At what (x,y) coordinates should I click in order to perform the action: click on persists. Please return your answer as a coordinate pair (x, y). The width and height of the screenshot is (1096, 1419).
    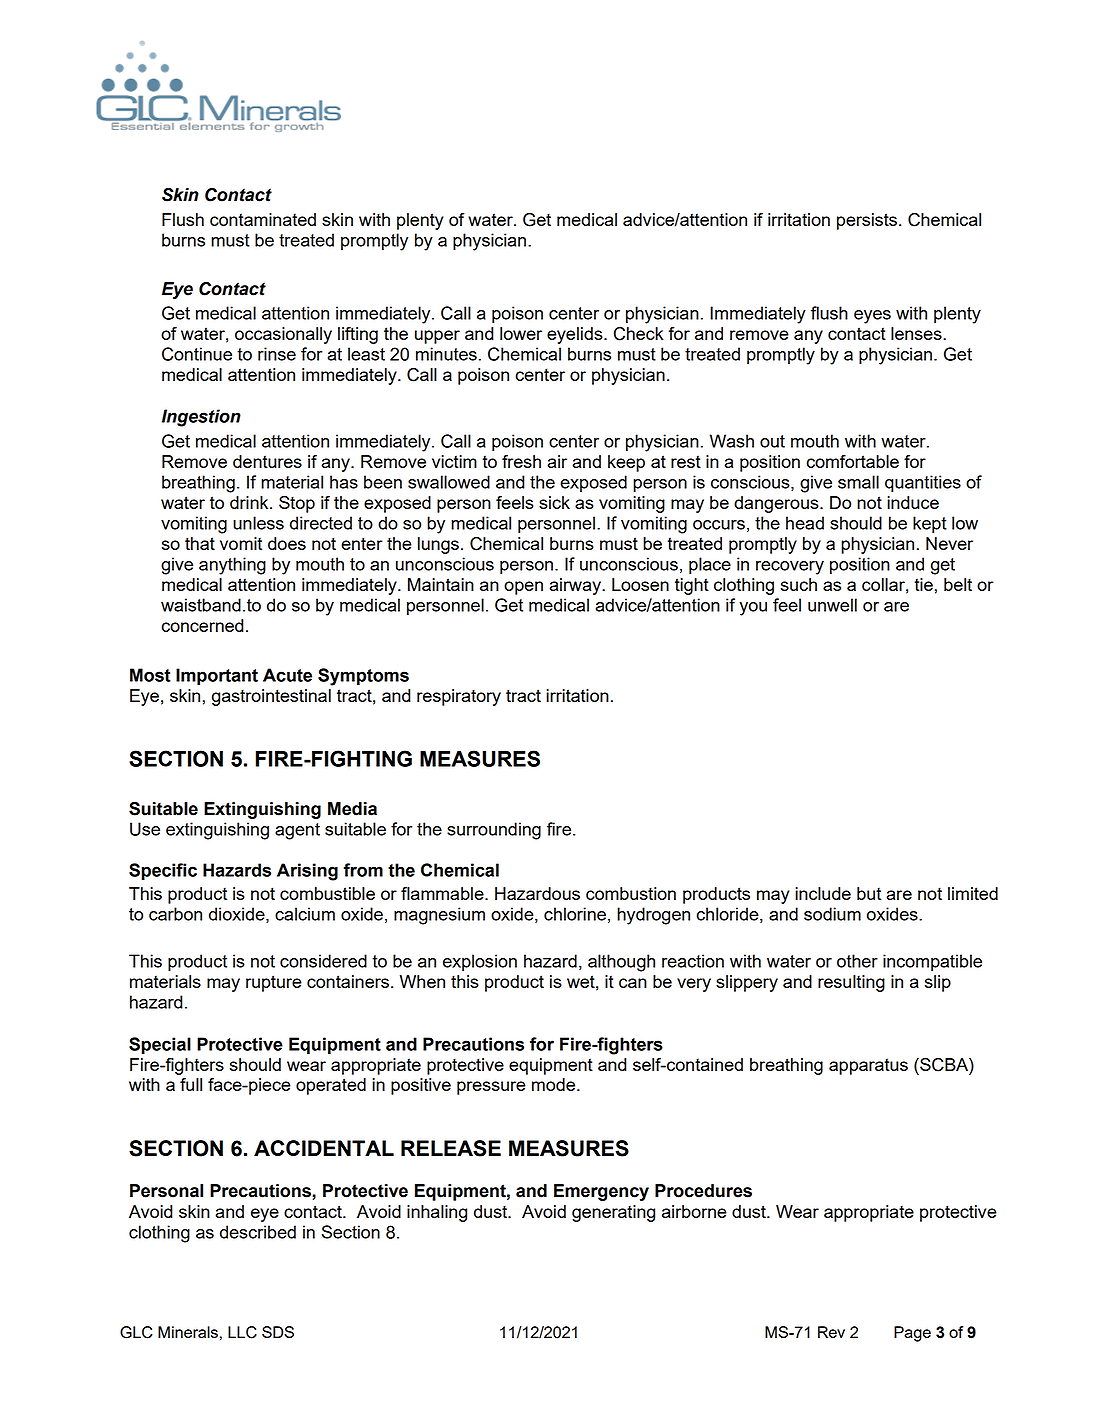
    Looking at the image, I should click on (867, 221).
